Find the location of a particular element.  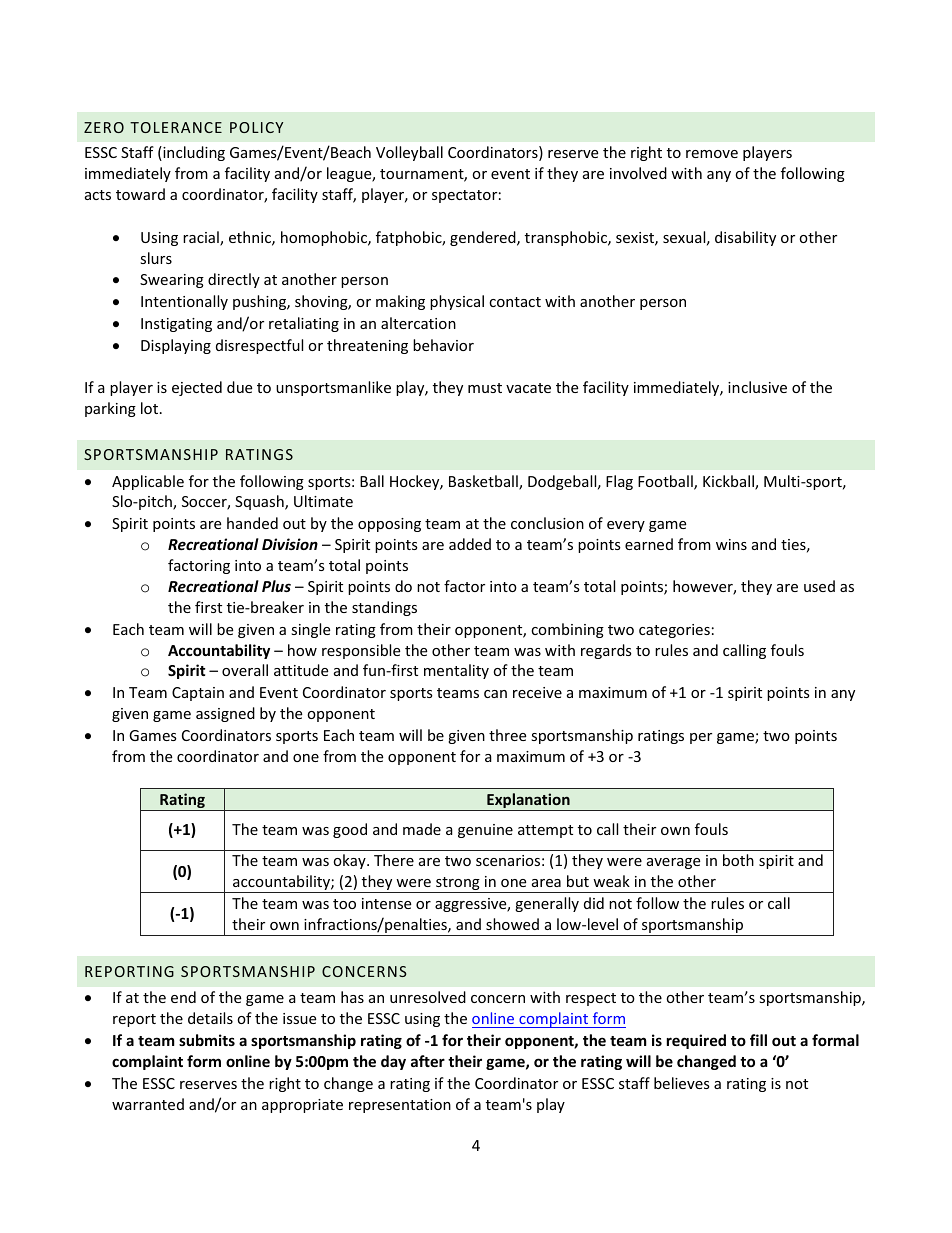

good is located at coordinates (350, 830).
